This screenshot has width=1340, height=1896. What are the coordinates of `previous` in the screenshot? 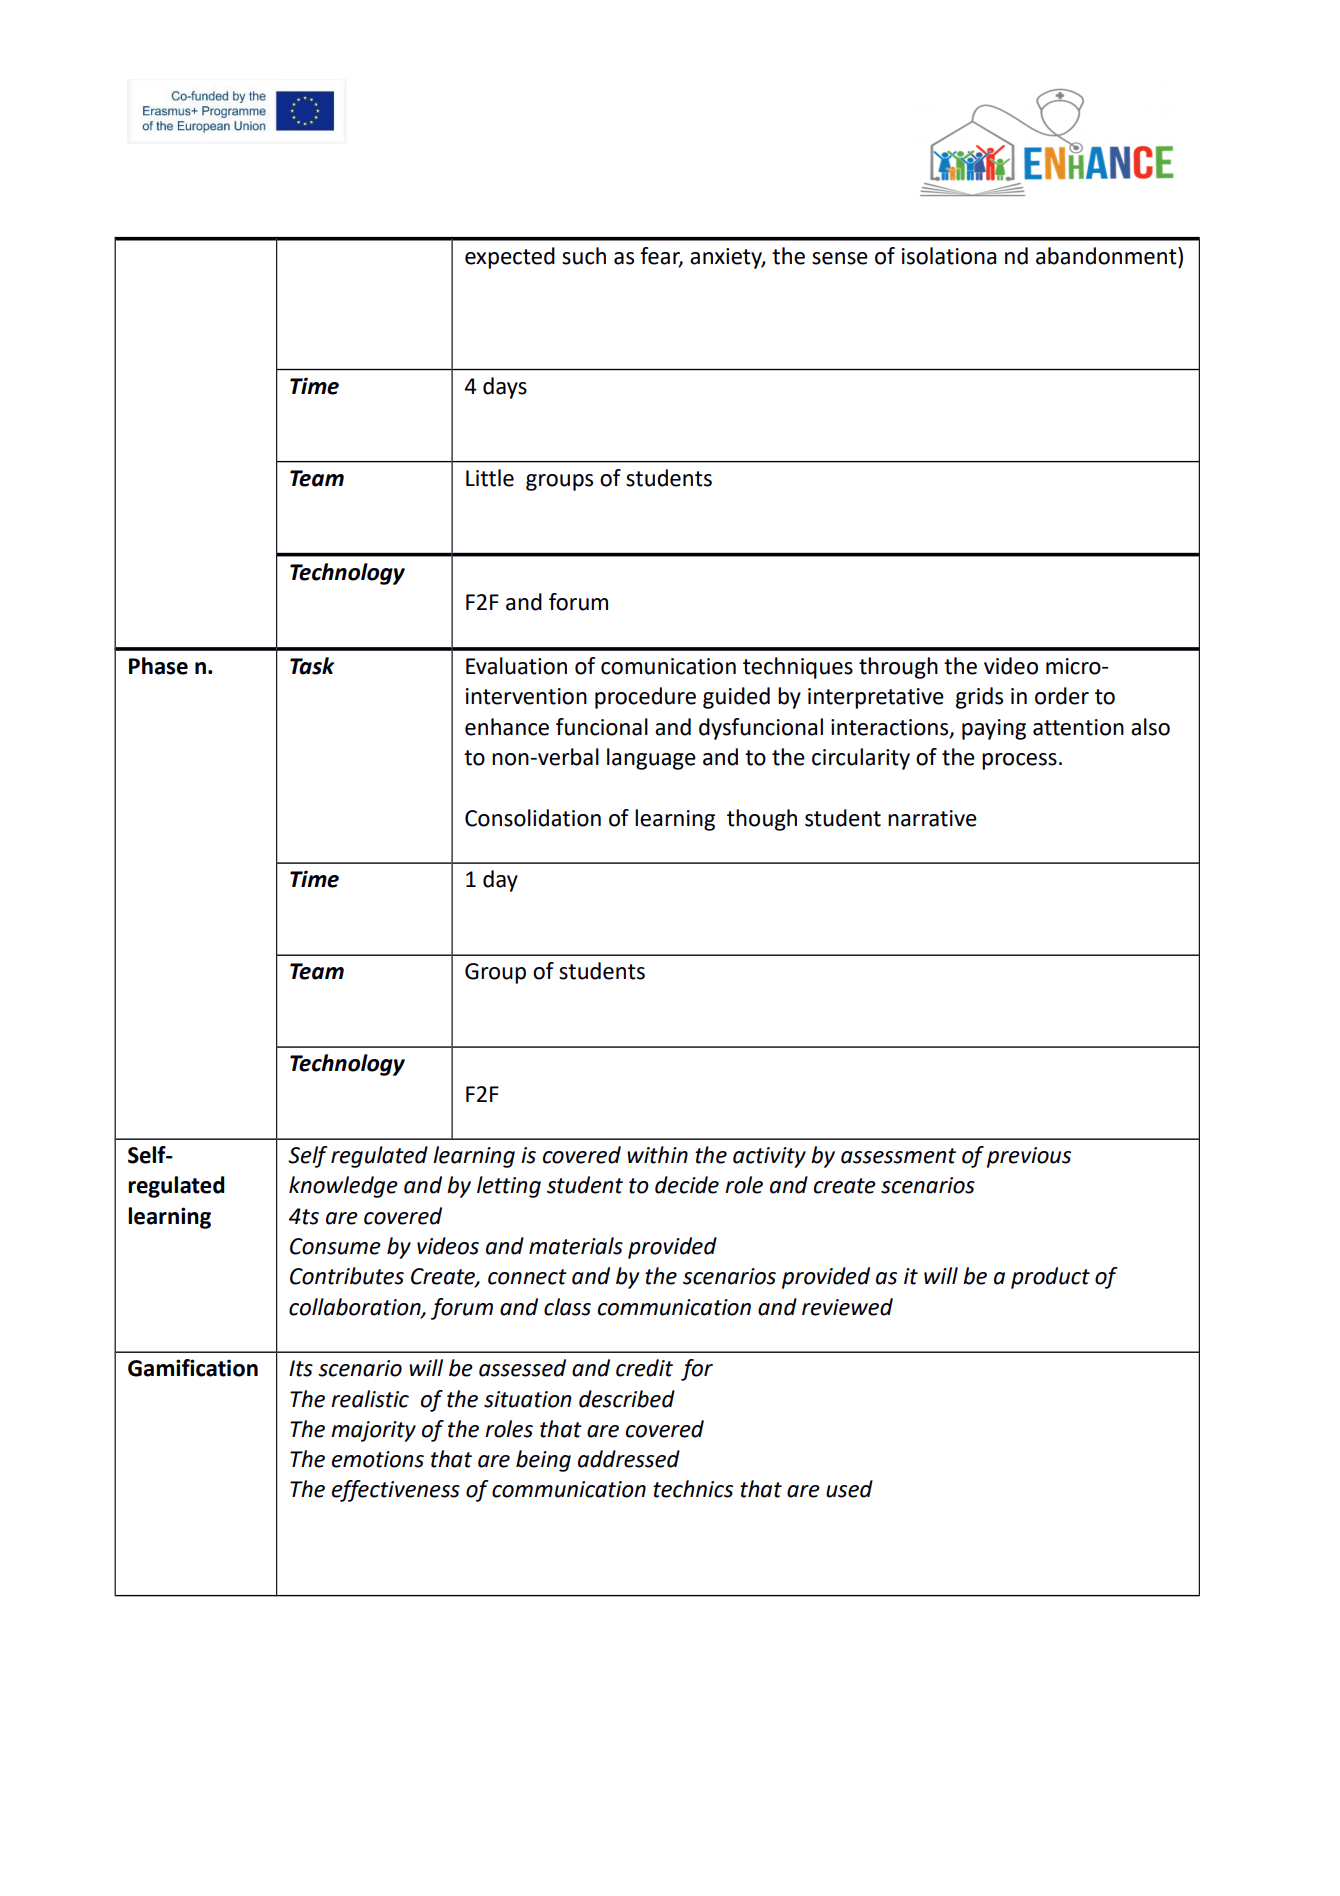 It's located at (1029, 1157).
